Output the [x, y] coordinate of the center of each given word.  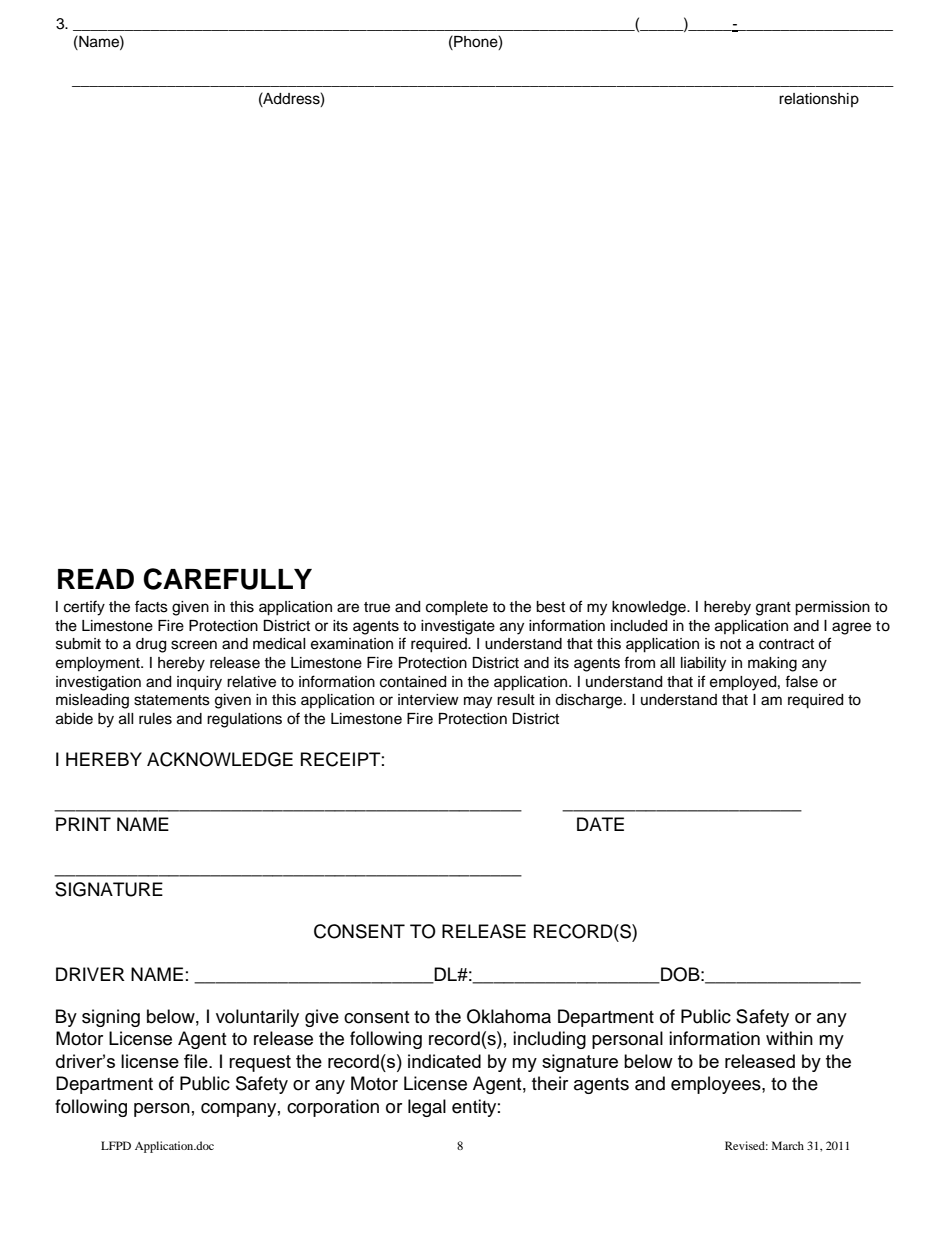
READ [96, 579]
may [478, 702]
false [801, 681]
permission [832, 608]
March [788, 1145]
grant [773, 609]
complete [457, 608]
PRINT [83, 824]
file [197, 1061]
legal [427, 1108]
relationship [819, 100]
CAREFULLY [227, 579]
